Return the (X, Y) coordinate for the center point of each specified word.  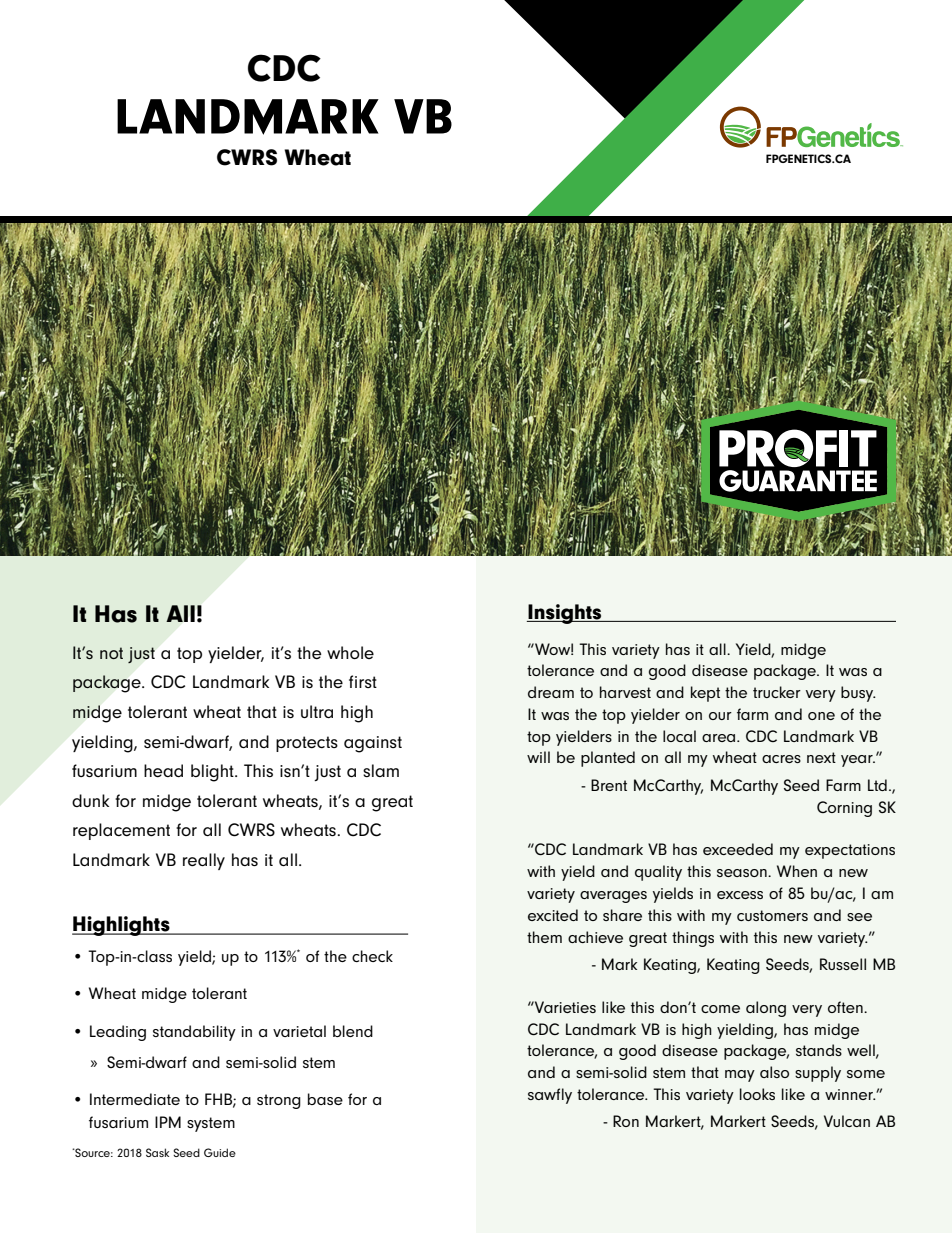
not (111, 653)
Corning (844, 809)
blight (213, 773)
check (372, 956)
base (325, 1099)
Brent (609, 785)
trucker (777, 692)
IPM (168, 1122)
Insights (565, 614)
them (544, 937)
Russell (843, 964)
